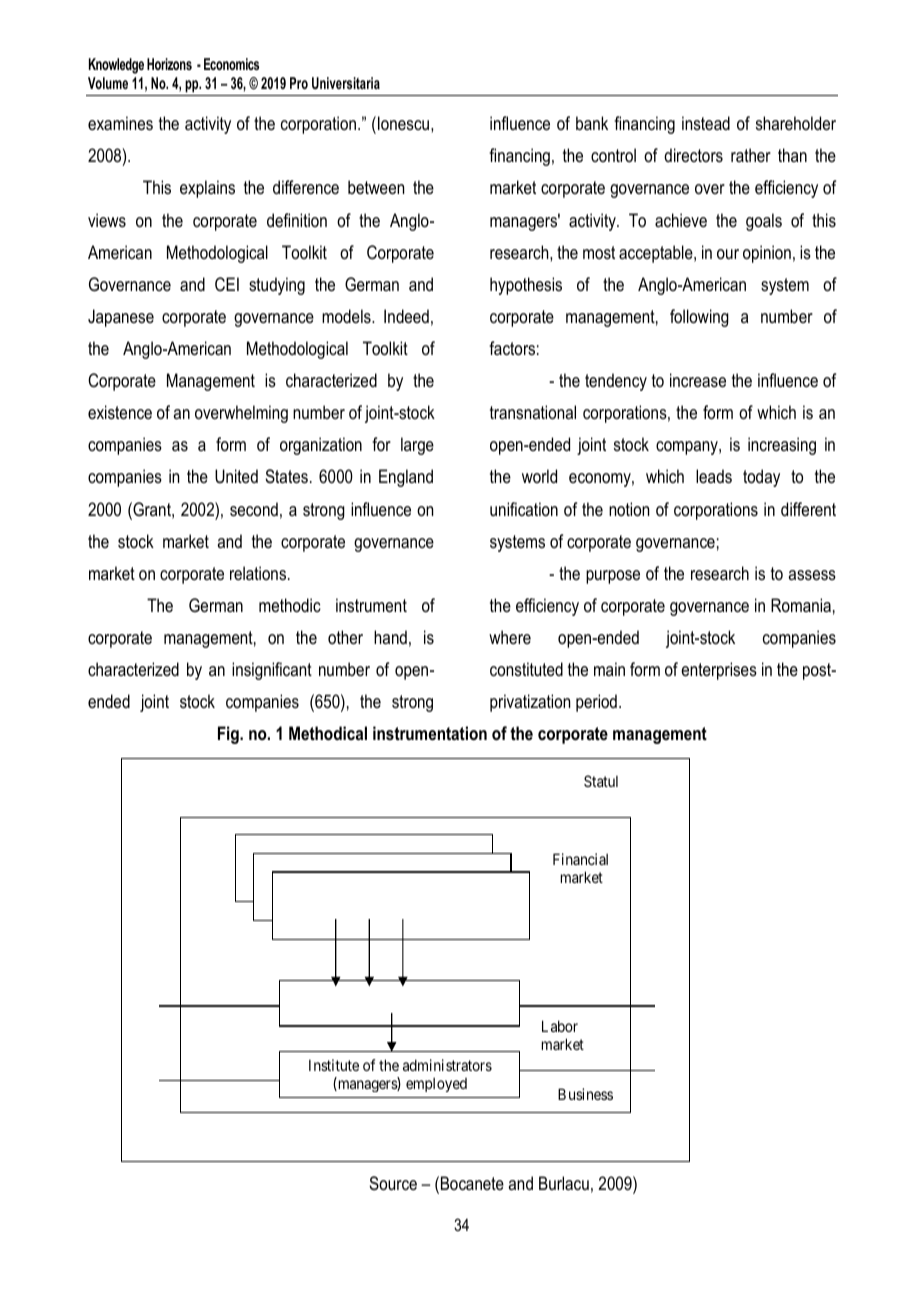 This document has width=924, height=1309. I want to click on enterprises, so click(719, 671).
